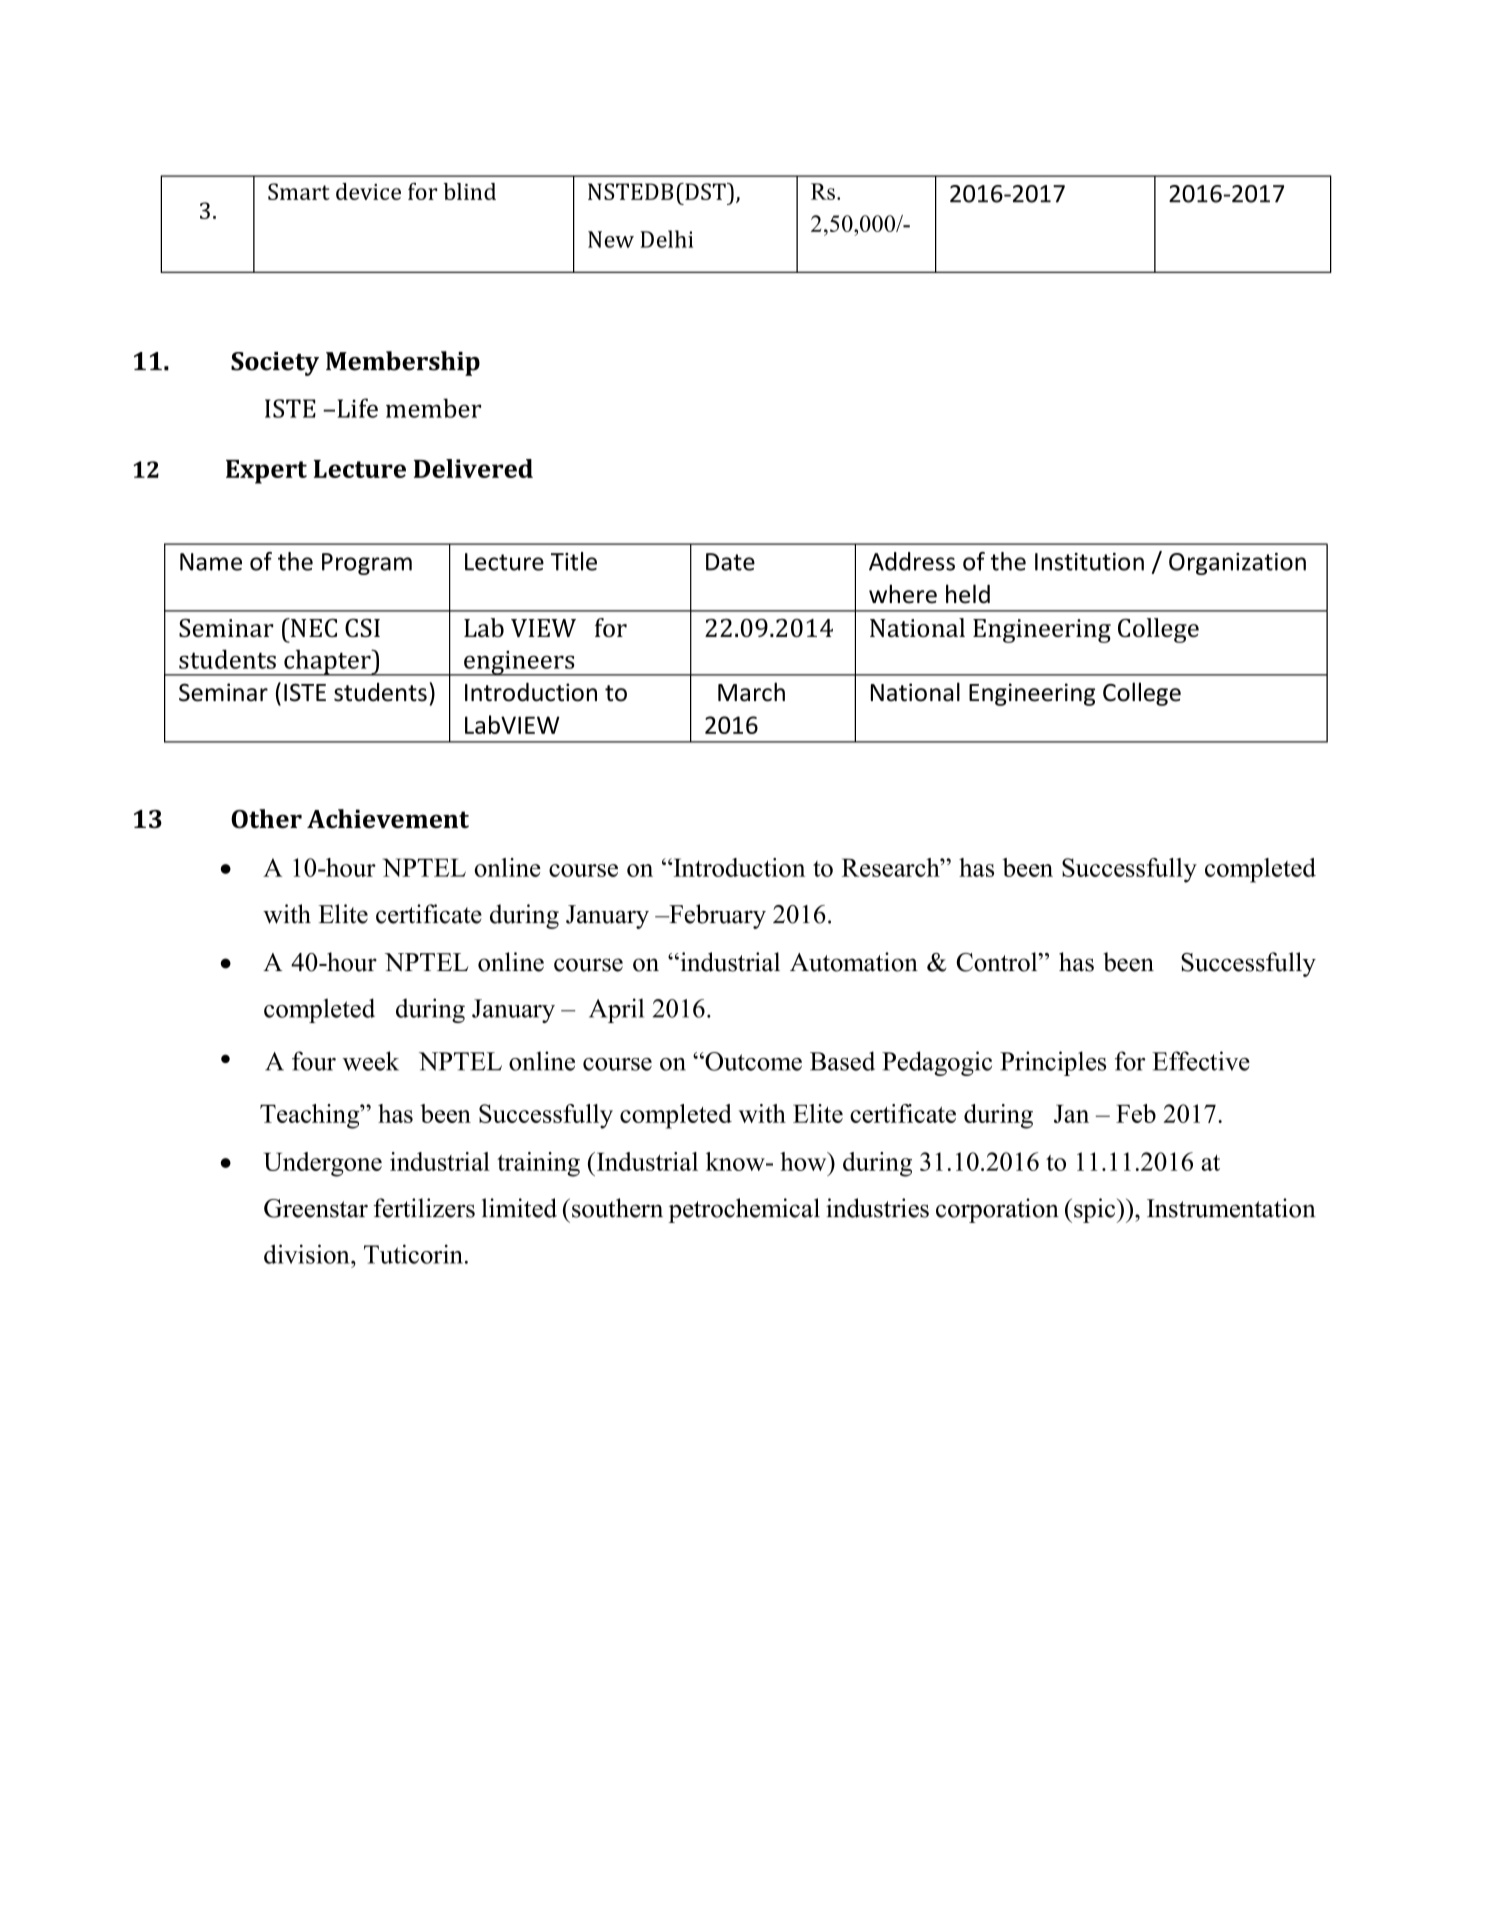 Image resolution: width=1492 pixels, height=1931 pixels. I want to click on Delhi, so click(666, 239).
